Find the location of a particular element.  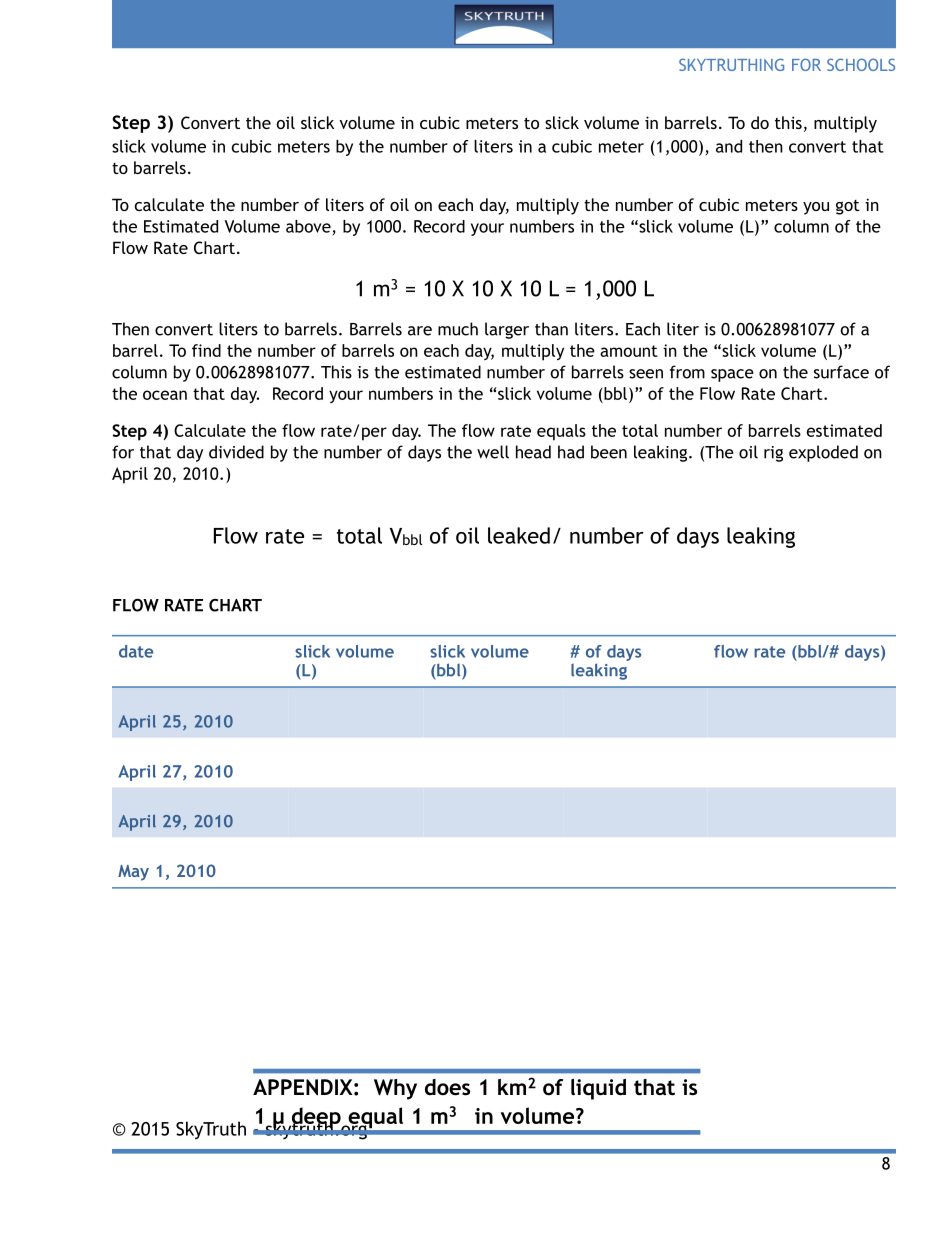

Why is located at coordinates (395, 1089).
